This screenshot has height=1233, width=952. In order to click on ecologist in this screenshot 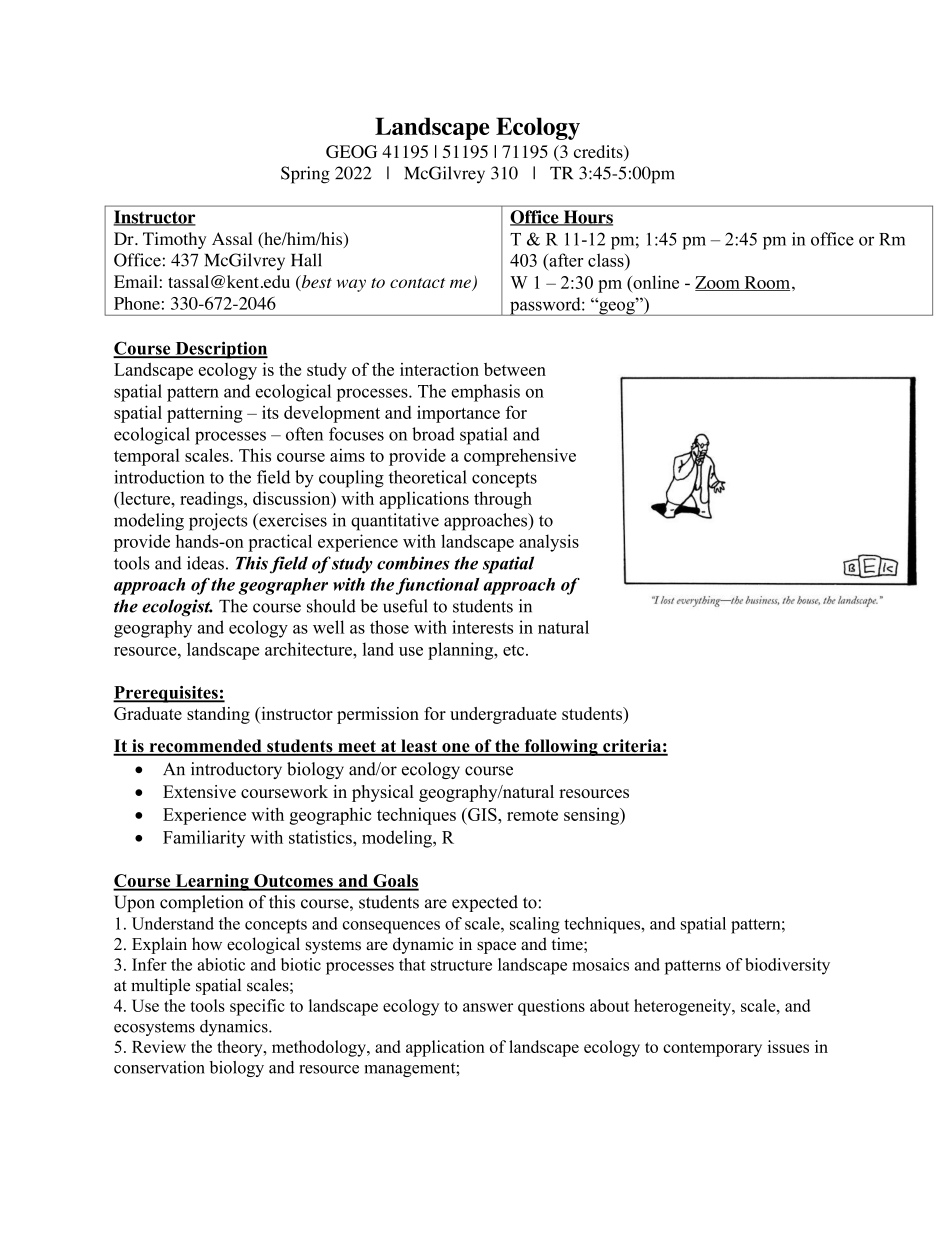, I will do `click(177, 608)`.
